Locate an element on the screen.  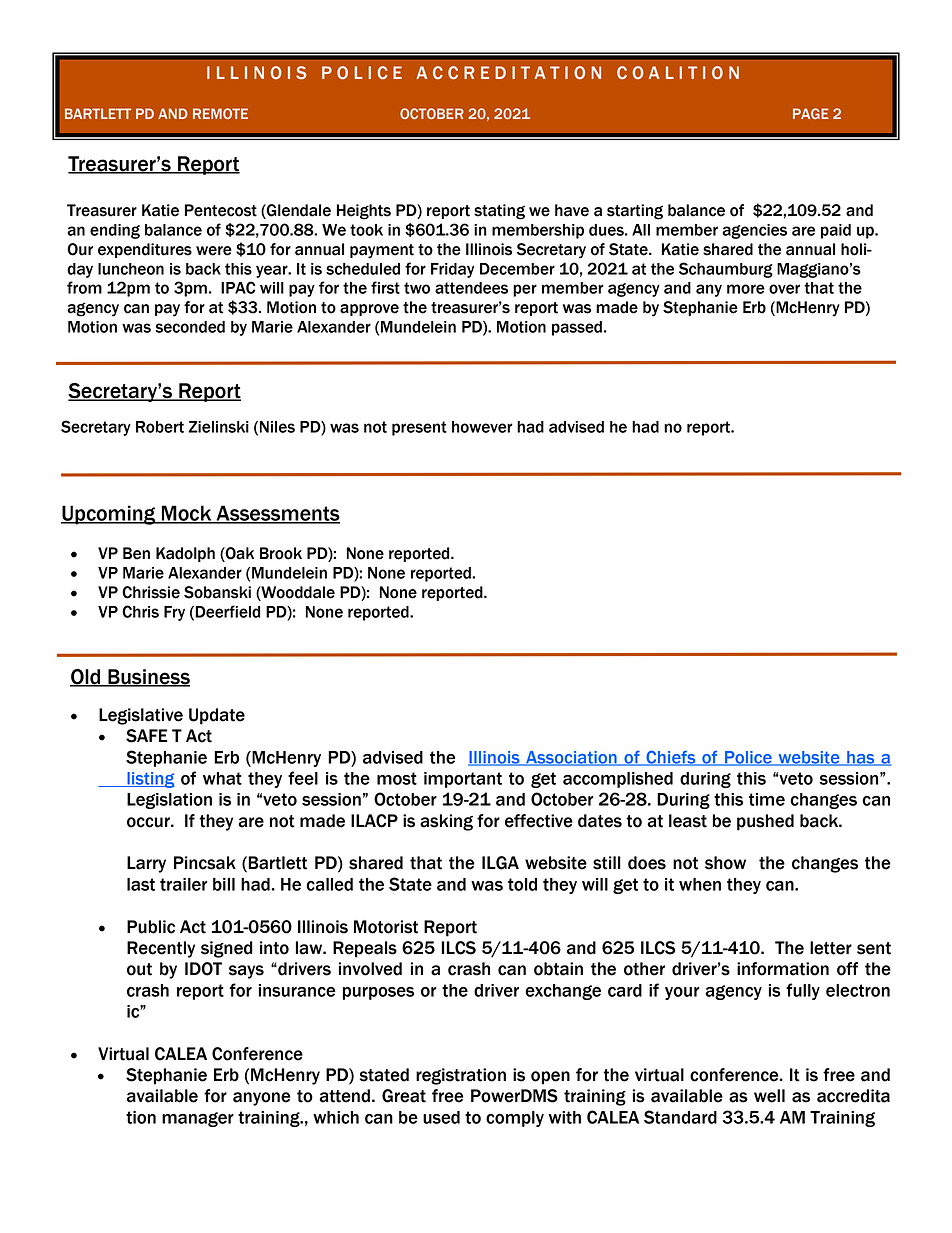
important is located at coordinates (463, 780).
